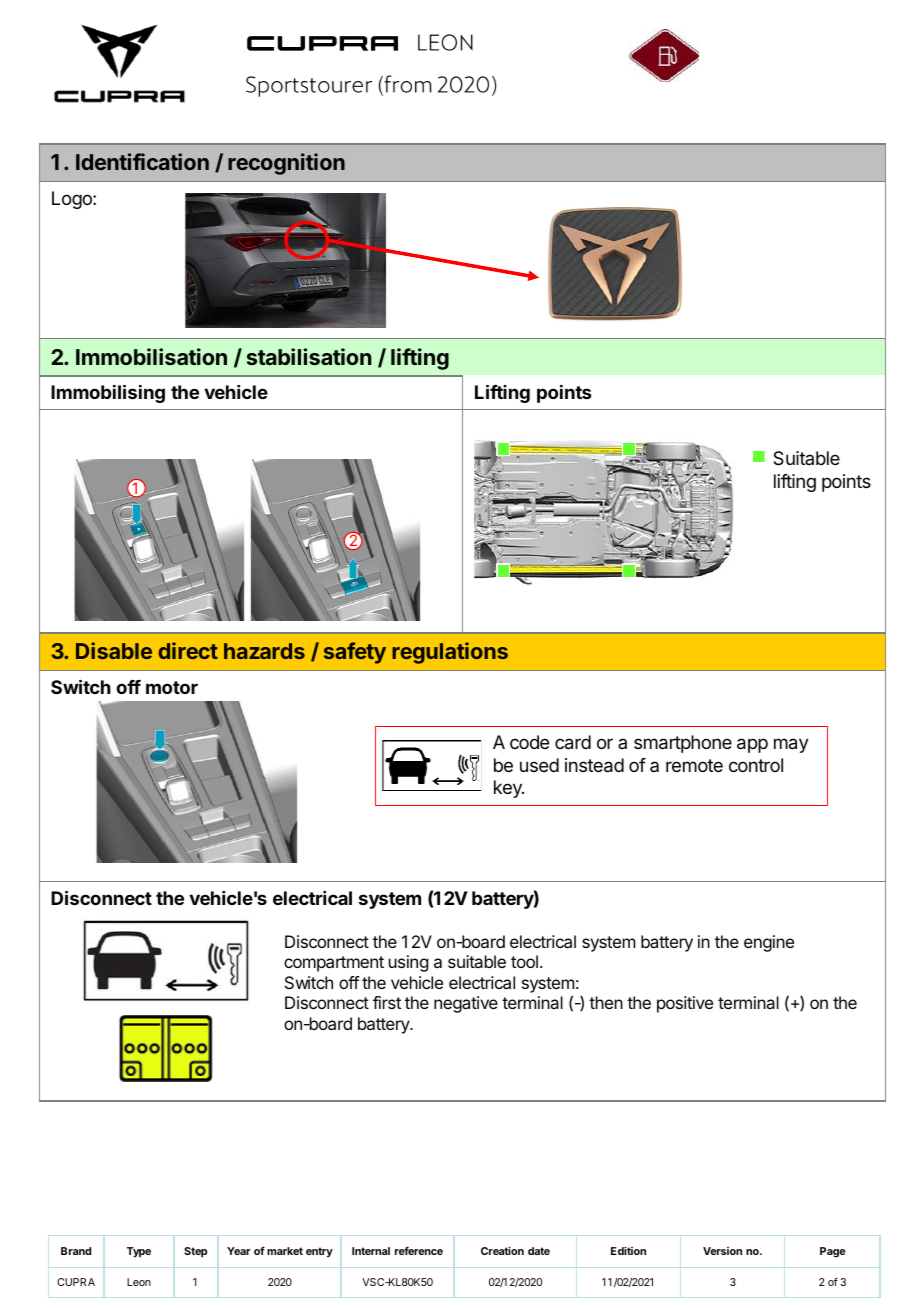  Describe the element at coordinates (419, 1251) in the screenshot. I see `reference` at that location.
